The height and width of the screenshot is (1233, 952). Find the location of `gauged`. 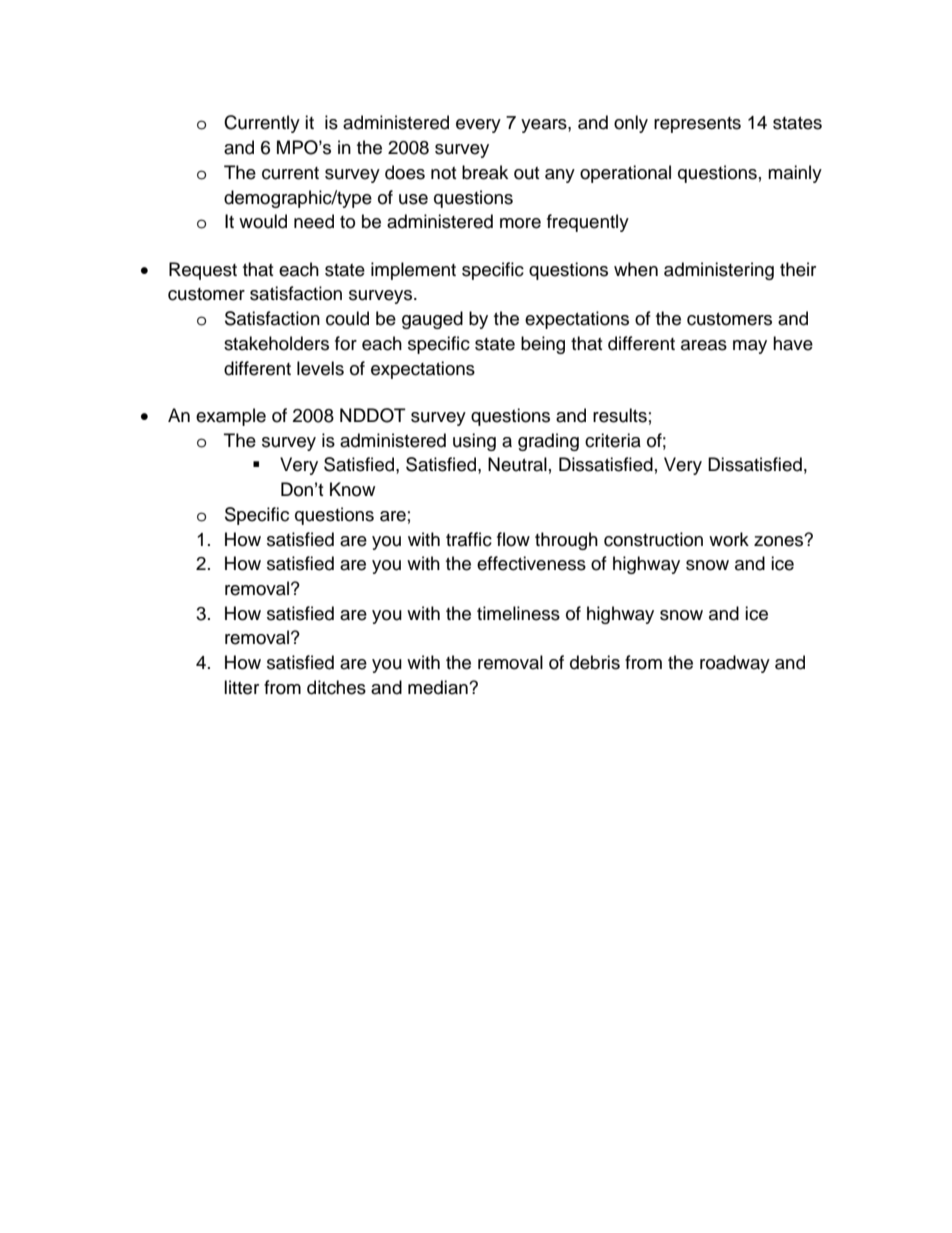

gauged is located at coordinates (432, 320).
